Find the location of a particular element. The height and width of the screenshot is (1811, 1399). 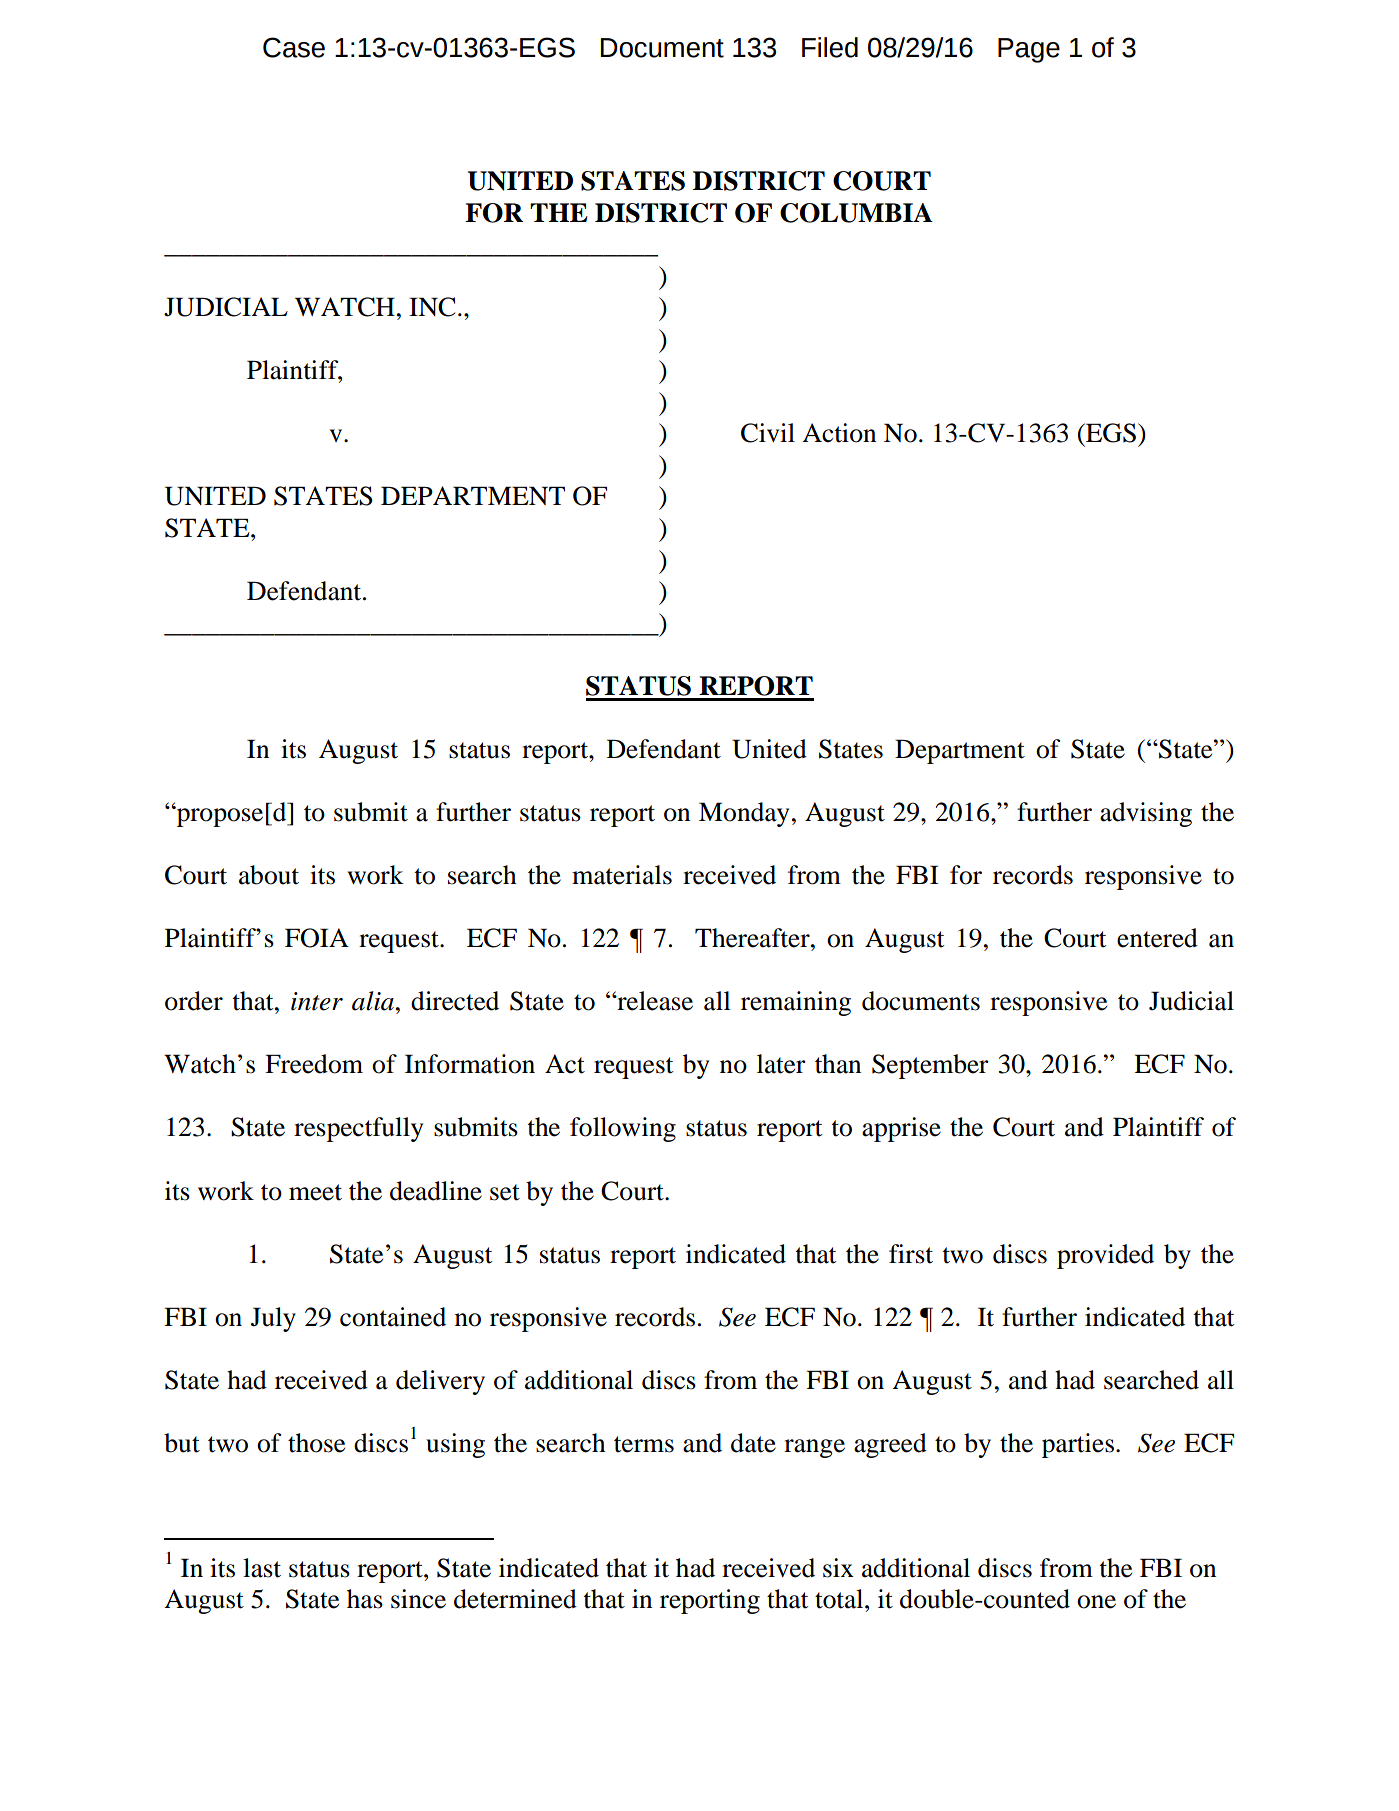

Monday is located at coordinates (744, 814).
